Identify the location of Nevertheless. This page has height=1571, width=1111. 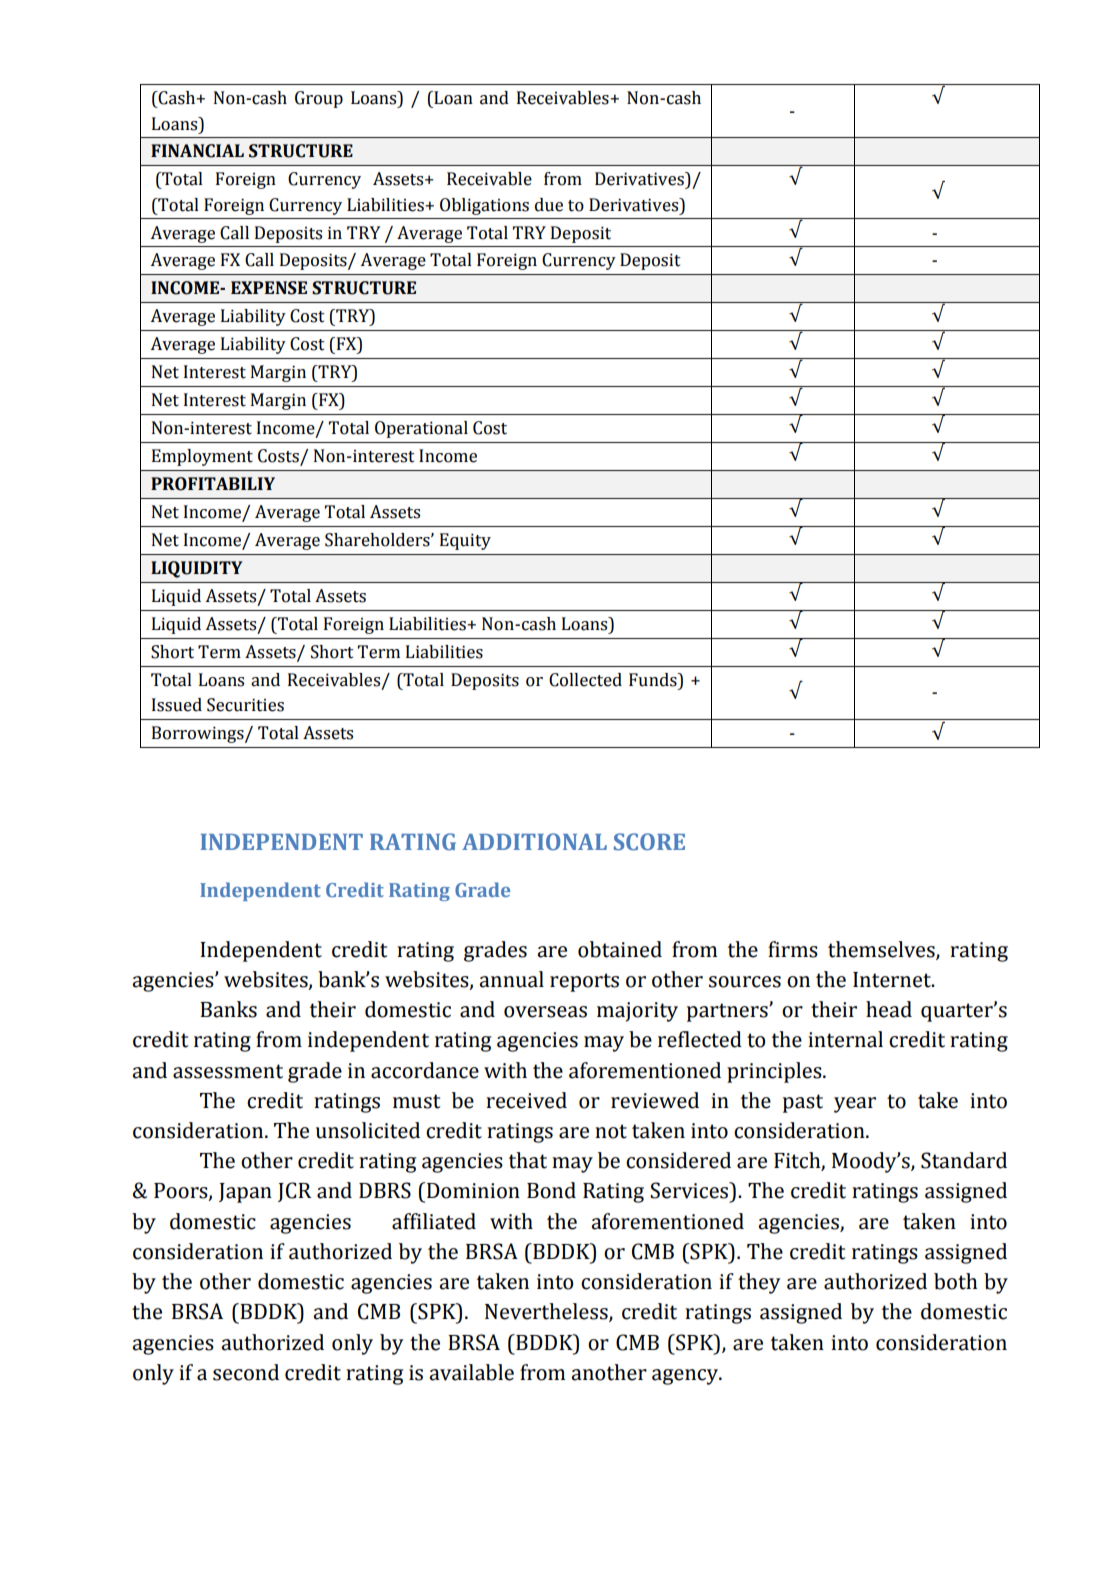
(547, 1312).
